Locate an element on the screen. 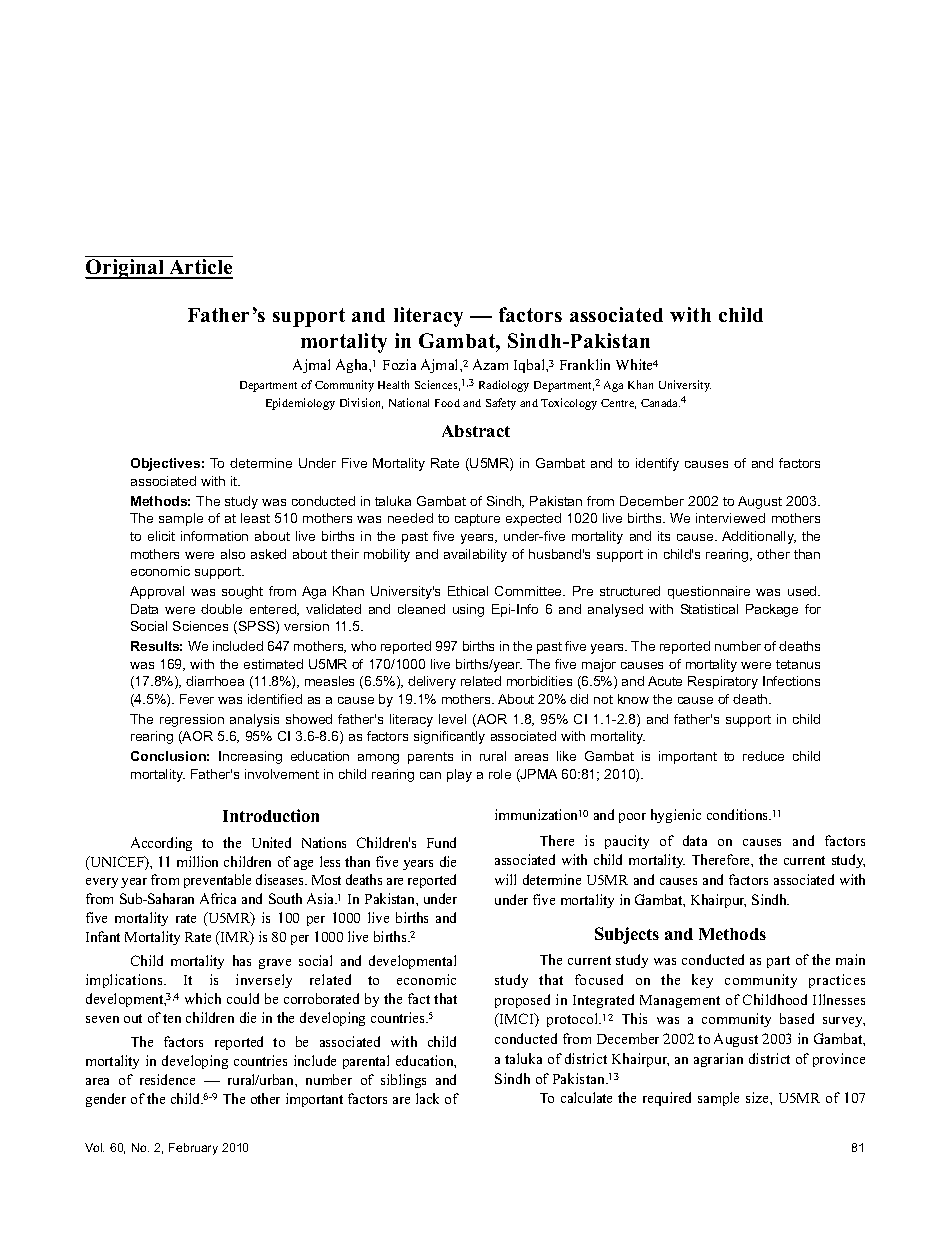 The width and height of the screenshot is (952, 1233). Original is located at coordinates (125, 269).
